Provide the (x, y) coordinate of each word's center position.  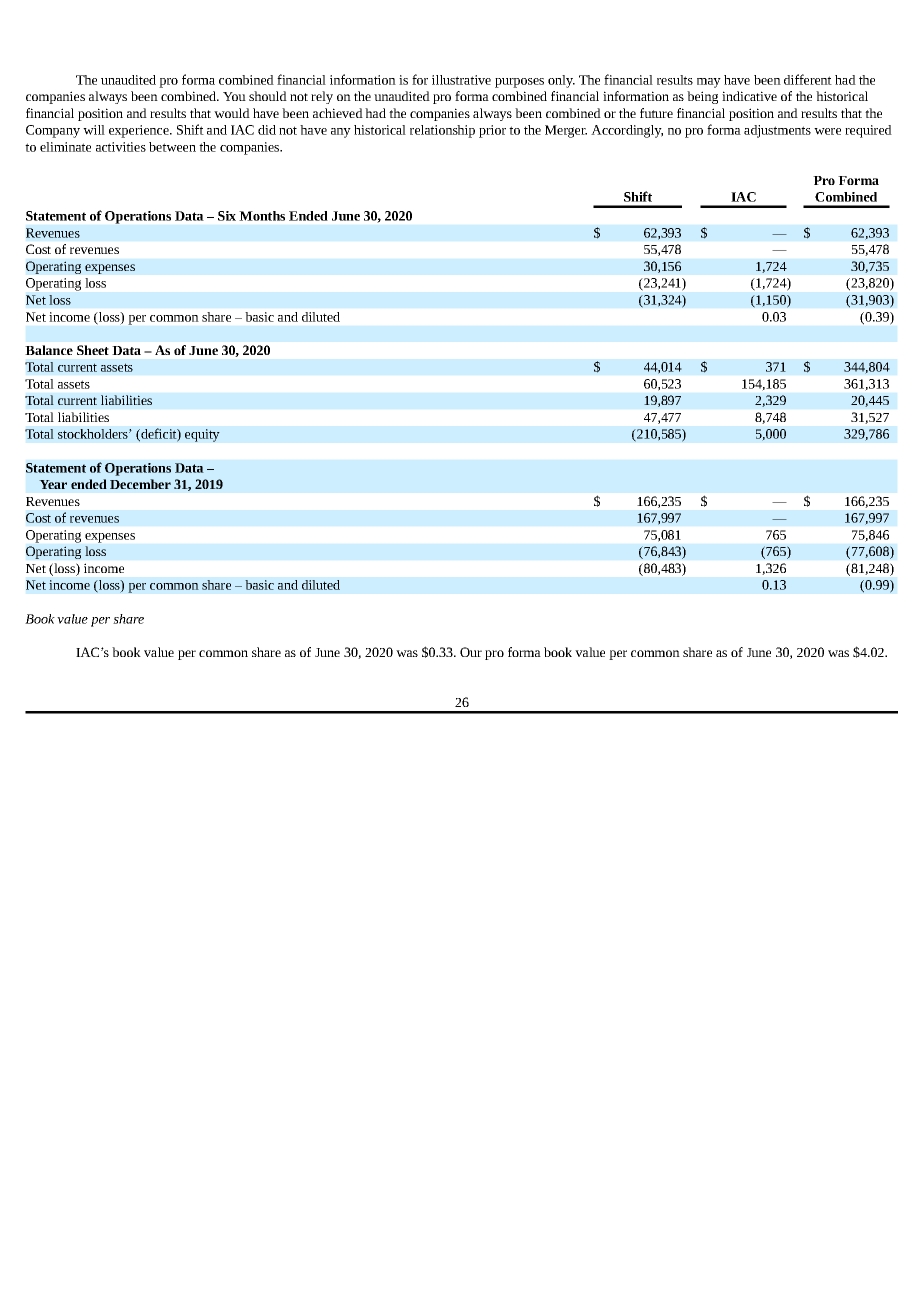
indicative (749, 96)
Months (262, 216)
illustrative (461, 80)
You (234, 96)
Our (471, 652)
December (140, 484)
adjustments (777, 131)
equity (202, 435)
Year (53, 484)
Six (227, 216)
